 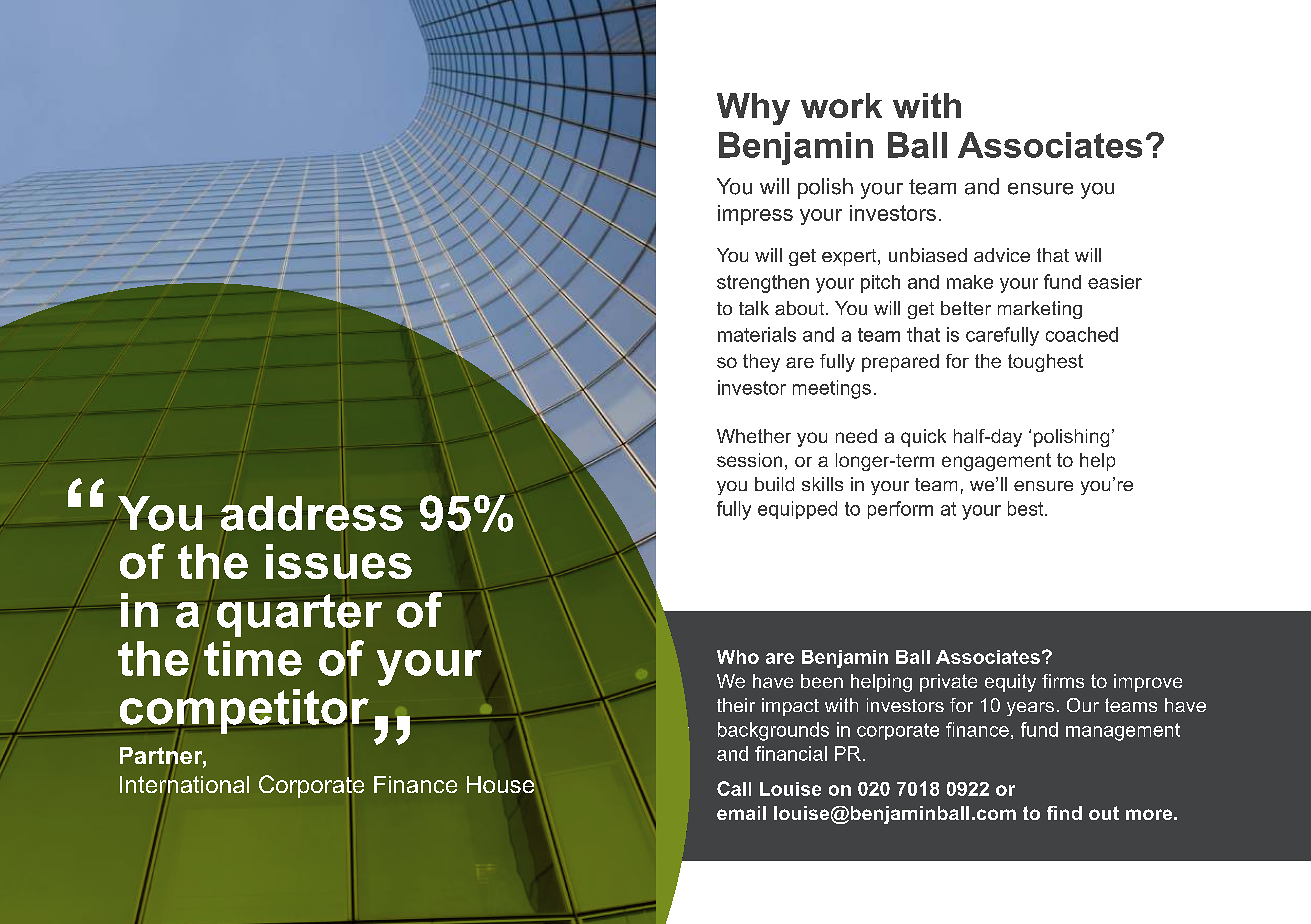 I want to click on find, so click(x=1064, y=813).
